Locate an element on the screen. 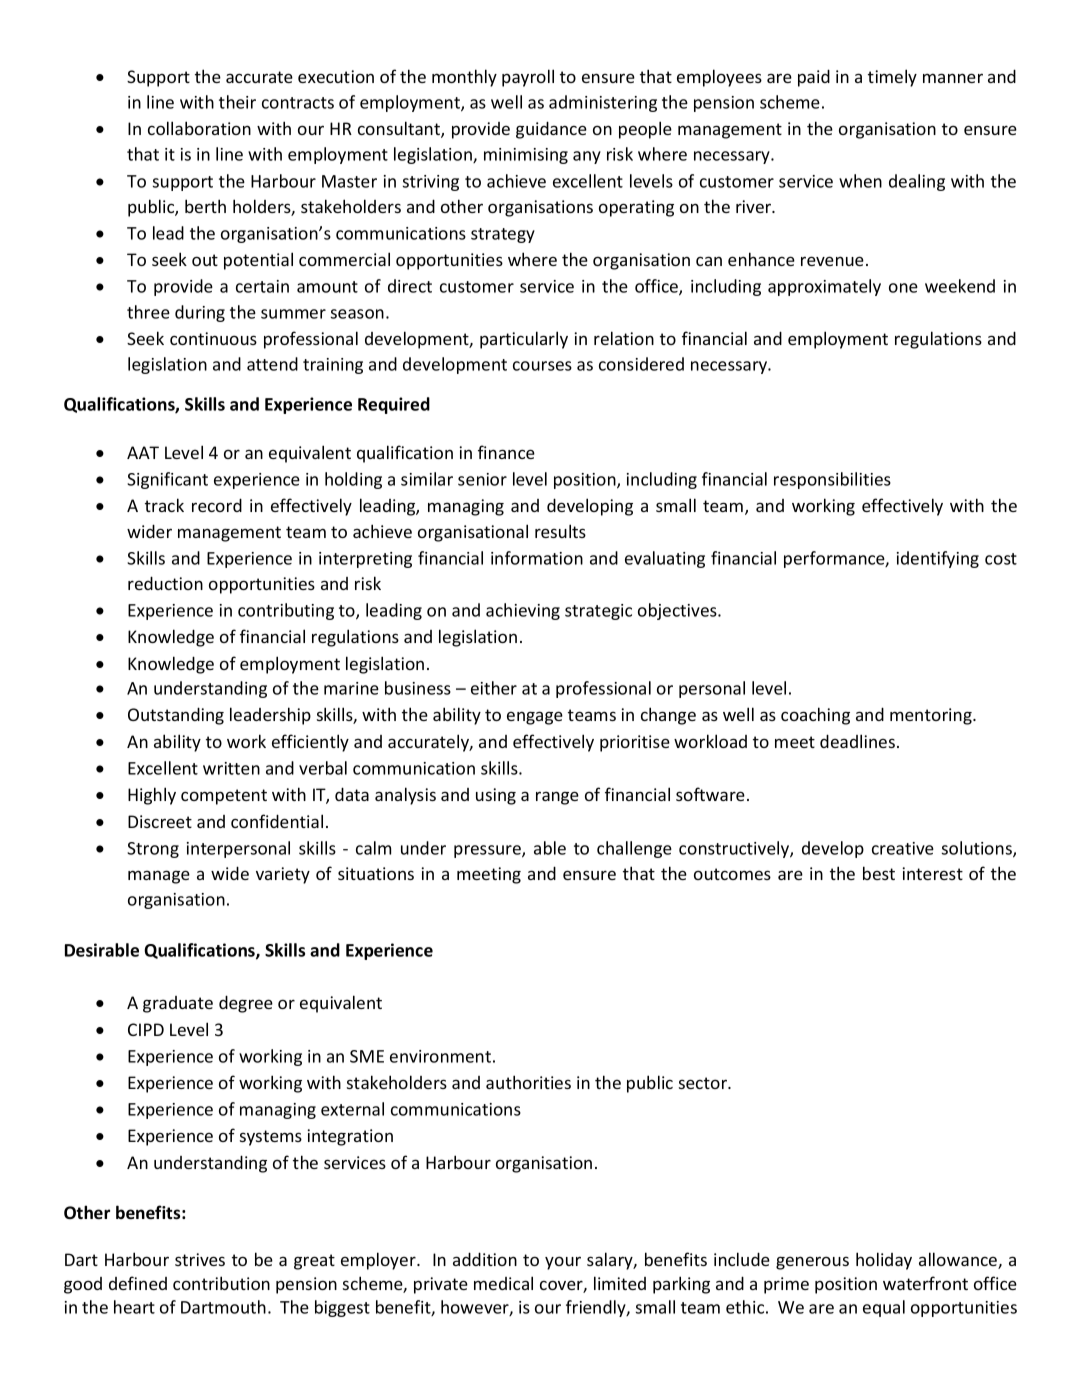  timely is located at coordinates (892, 78).
